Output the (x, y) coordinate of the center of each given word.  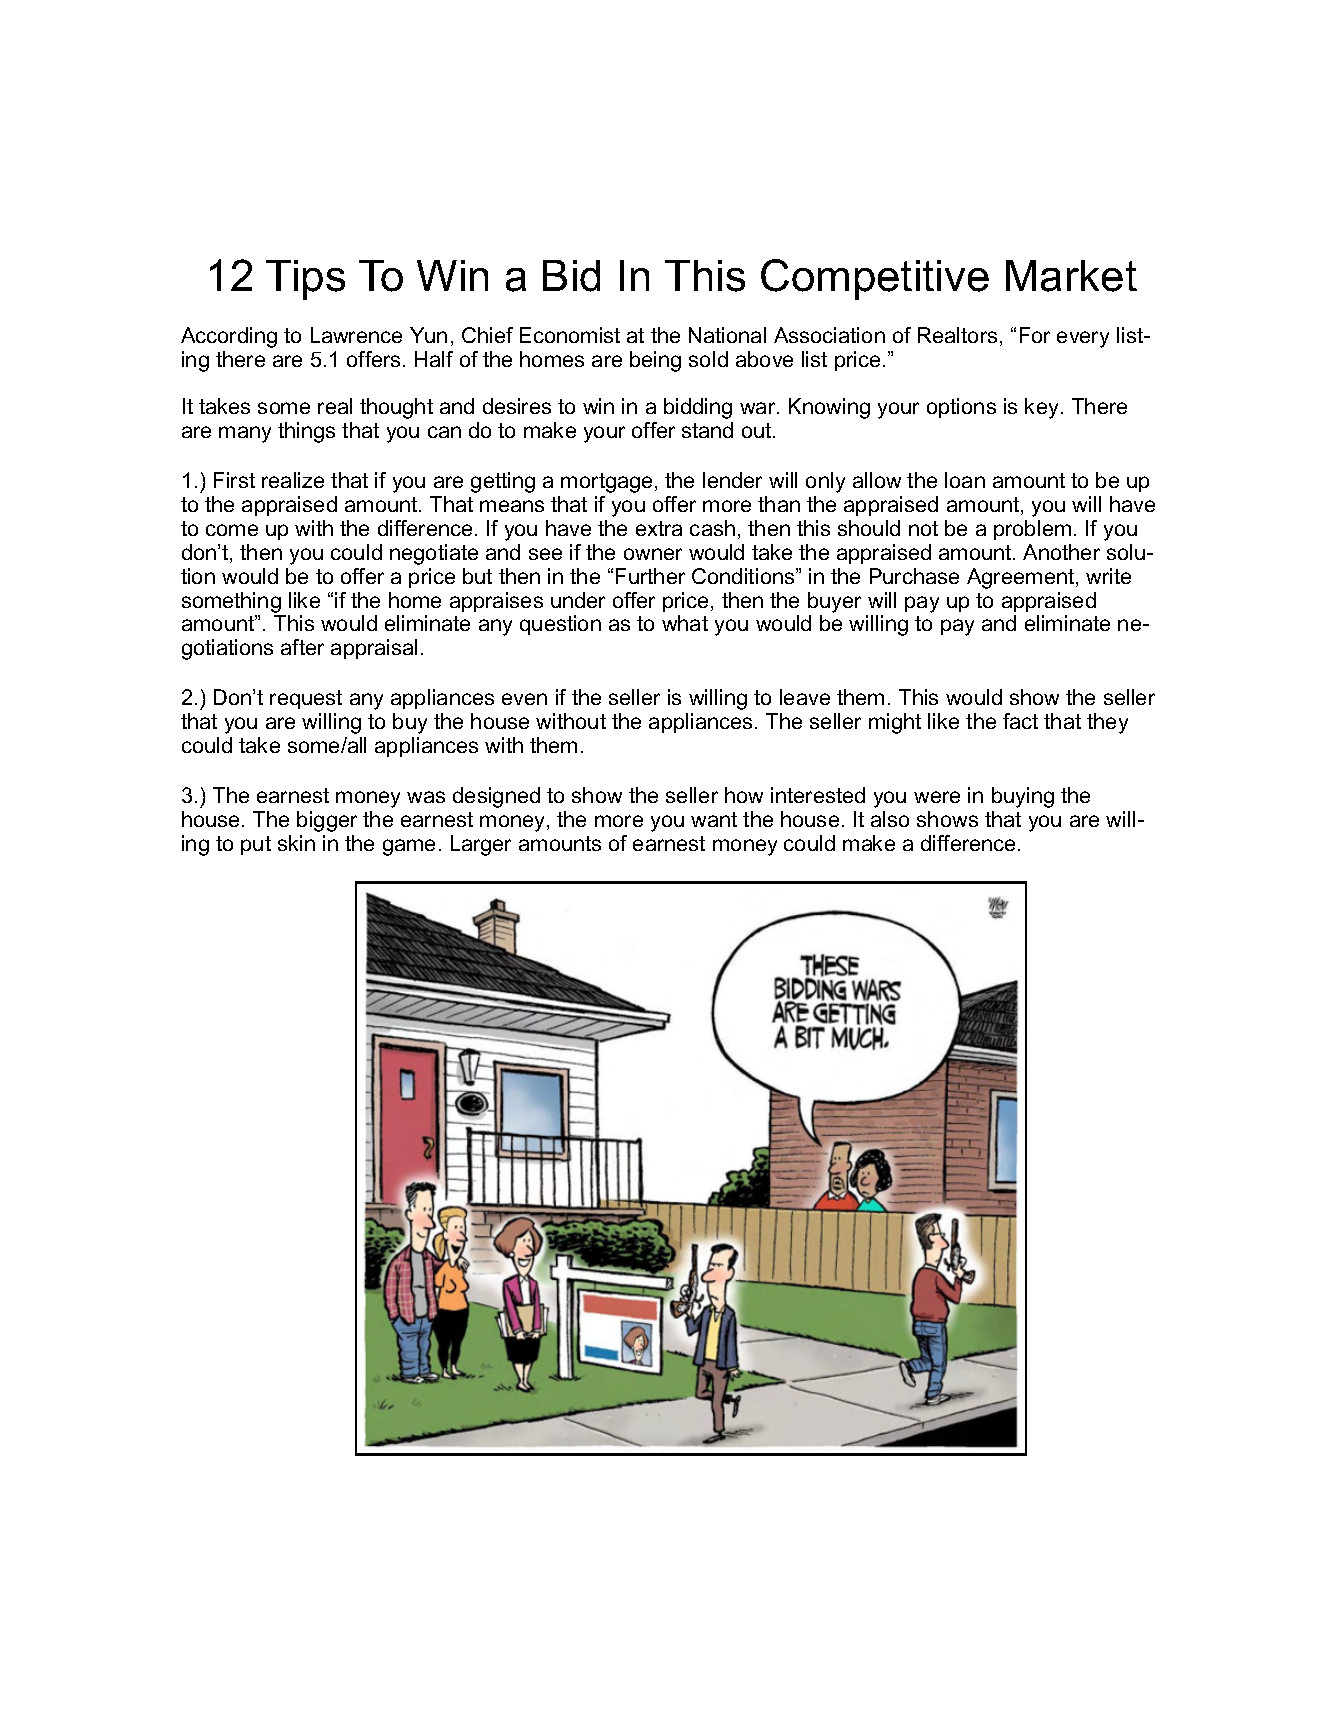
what (685, 623)
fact (1020, 721)
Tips (305, 280)
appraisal (374, 649)
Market (1071, 276)
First (234, 480)
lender (732, 480)
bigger (327, 821)
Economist (570, 335)
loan (965, 480)
